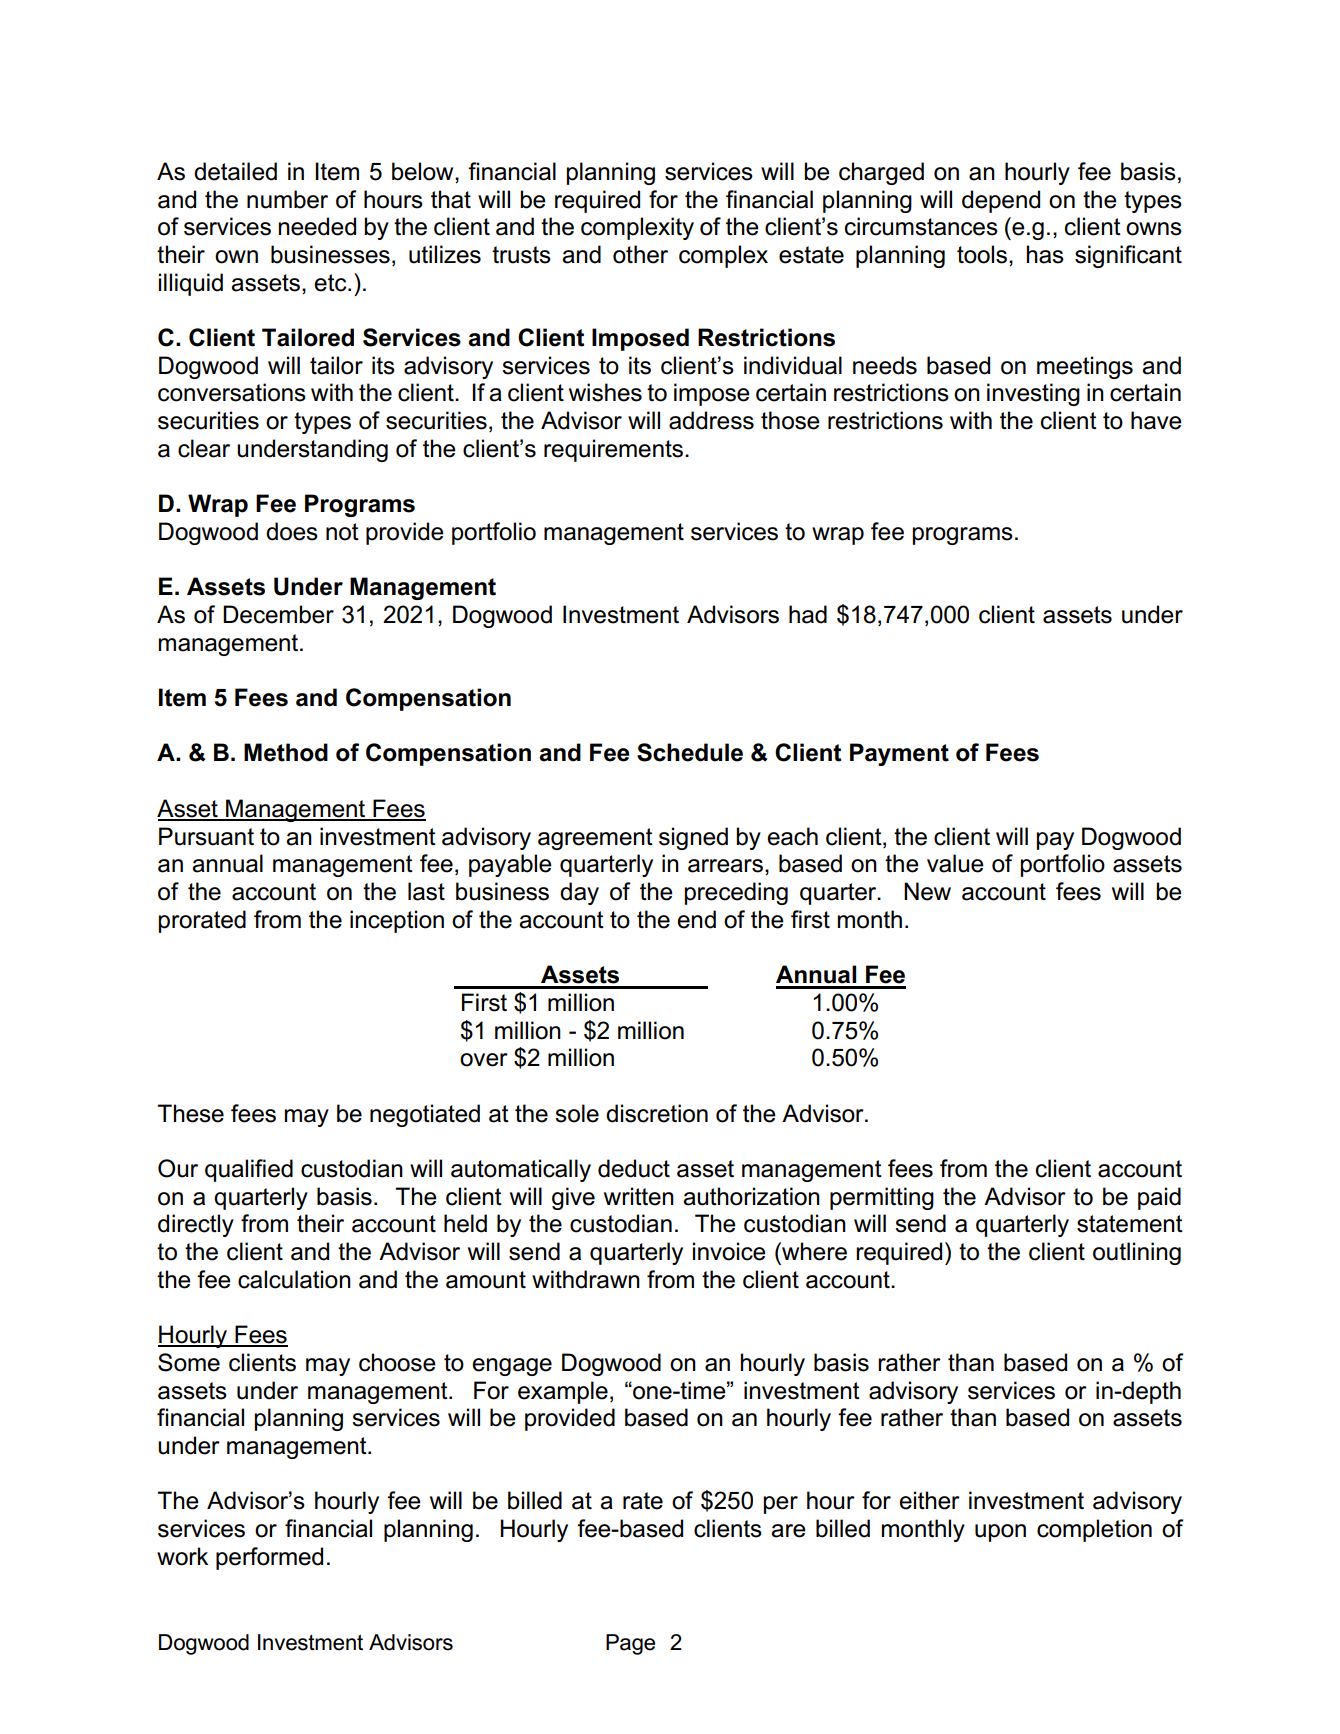 The width and height of the image is (1340, 1734). Describe the element at coordinates (690, 752) in the image. I see `Schedule` at that location.
